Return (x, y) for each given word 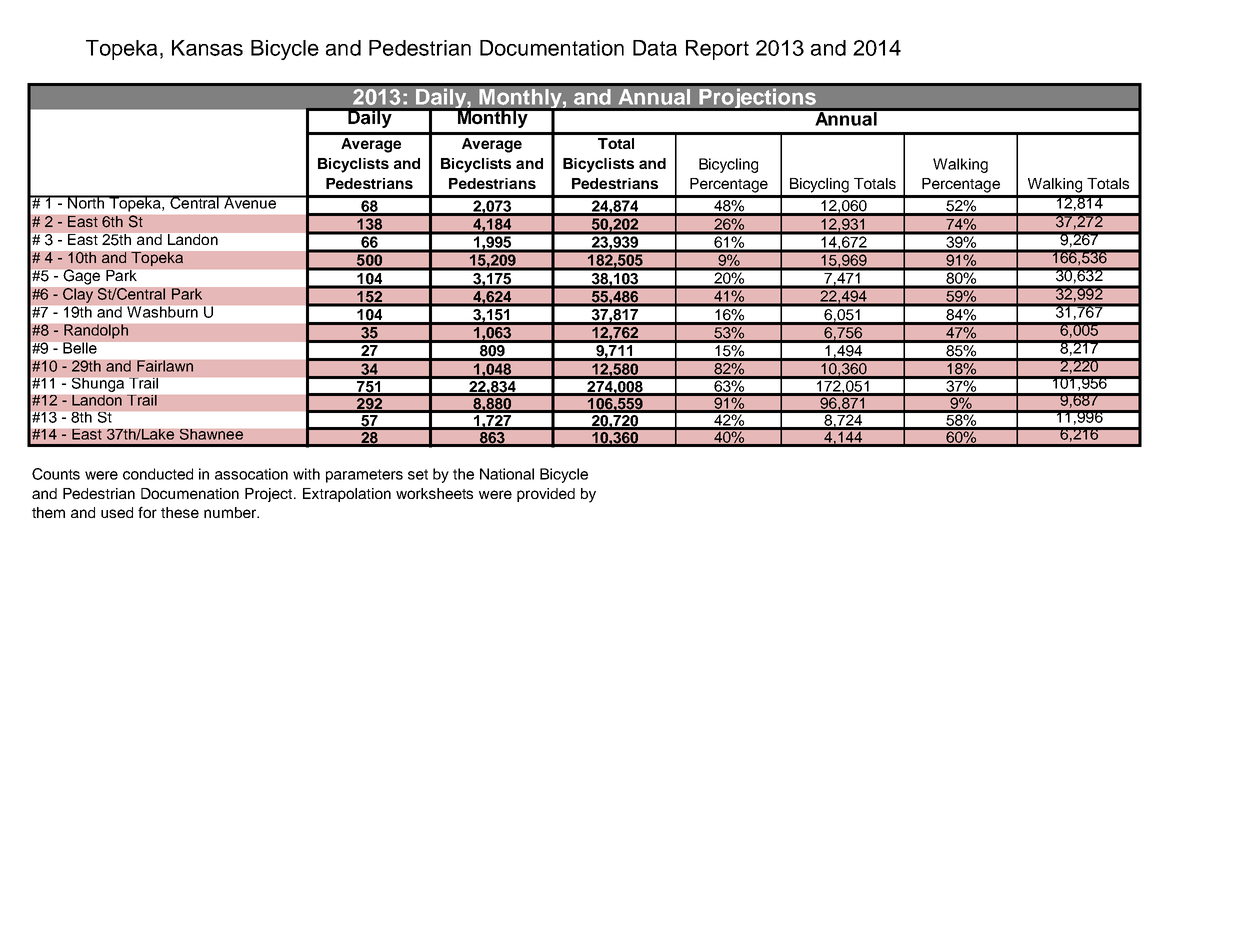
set (418, 474)
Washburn (162, 312)
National (507, 474)
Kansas (207, 48)
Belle (80, 348)
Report (717, 50)
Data (655, 48)
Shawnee (211, 434)
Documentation (552, 48)
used (117, 512)
